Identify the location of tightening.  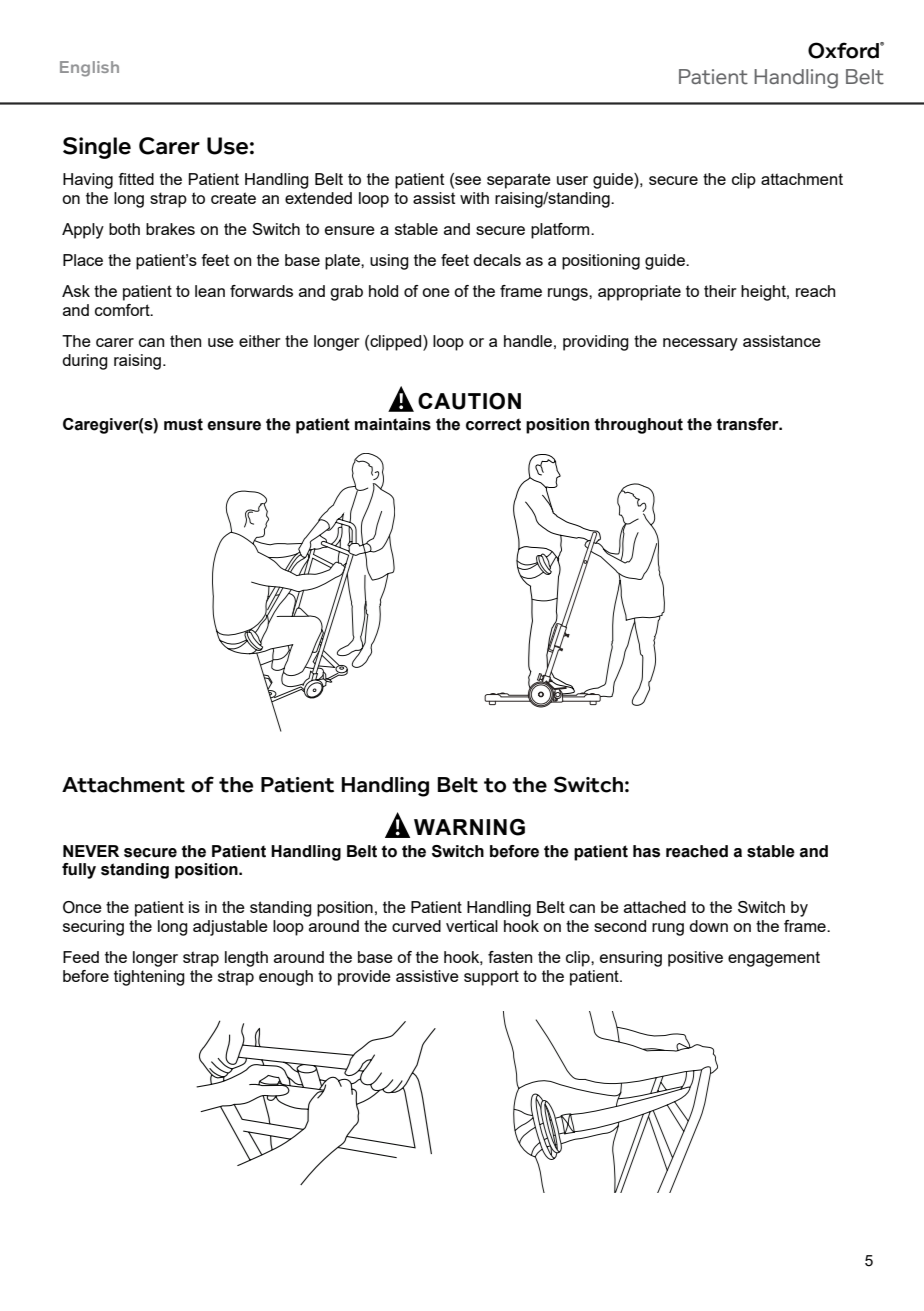
(149, 978).
